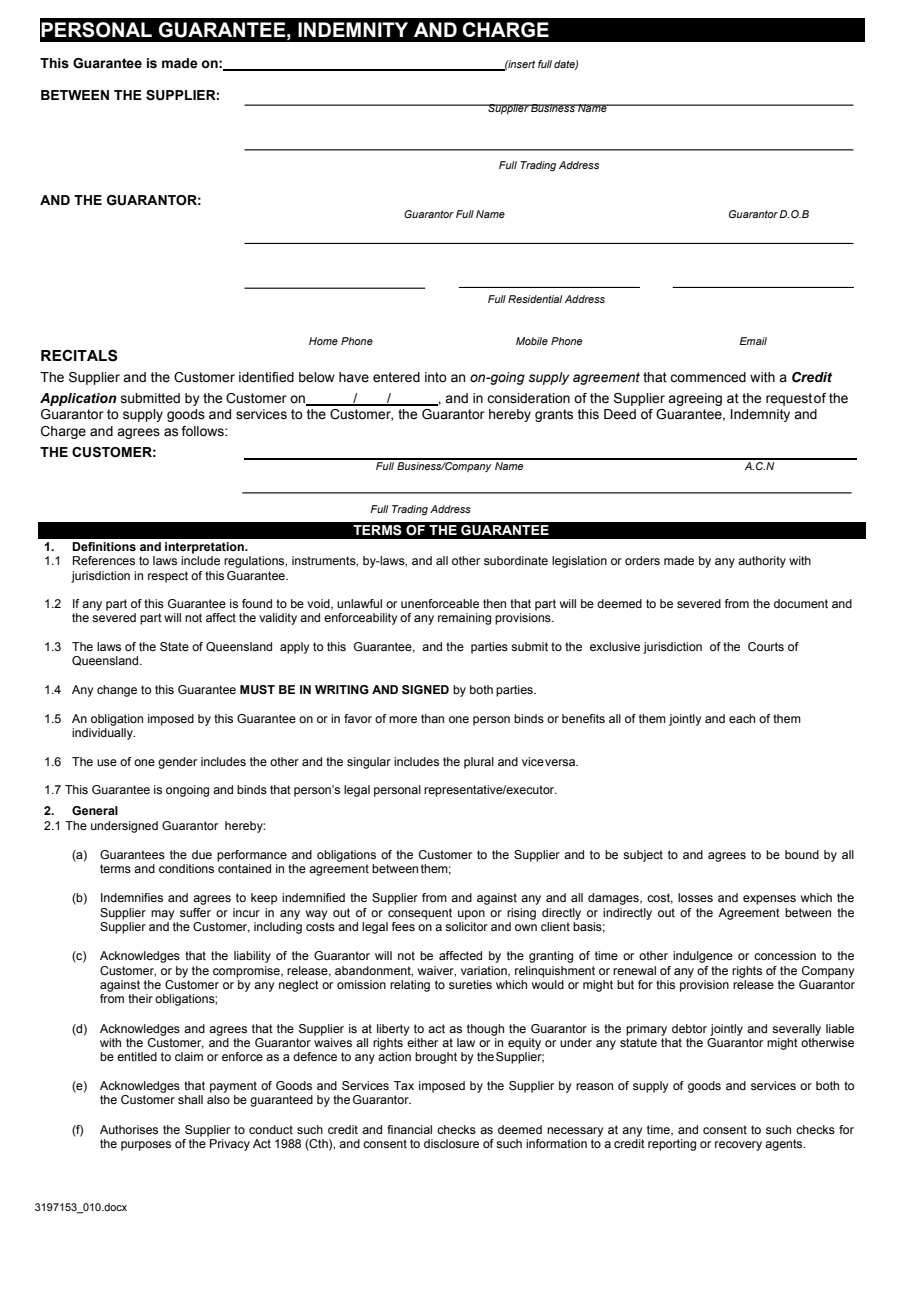  What do you see at coordinates (516, 560) in the screenshot?
I see `subordinate` at bounding box center [516, 560].
